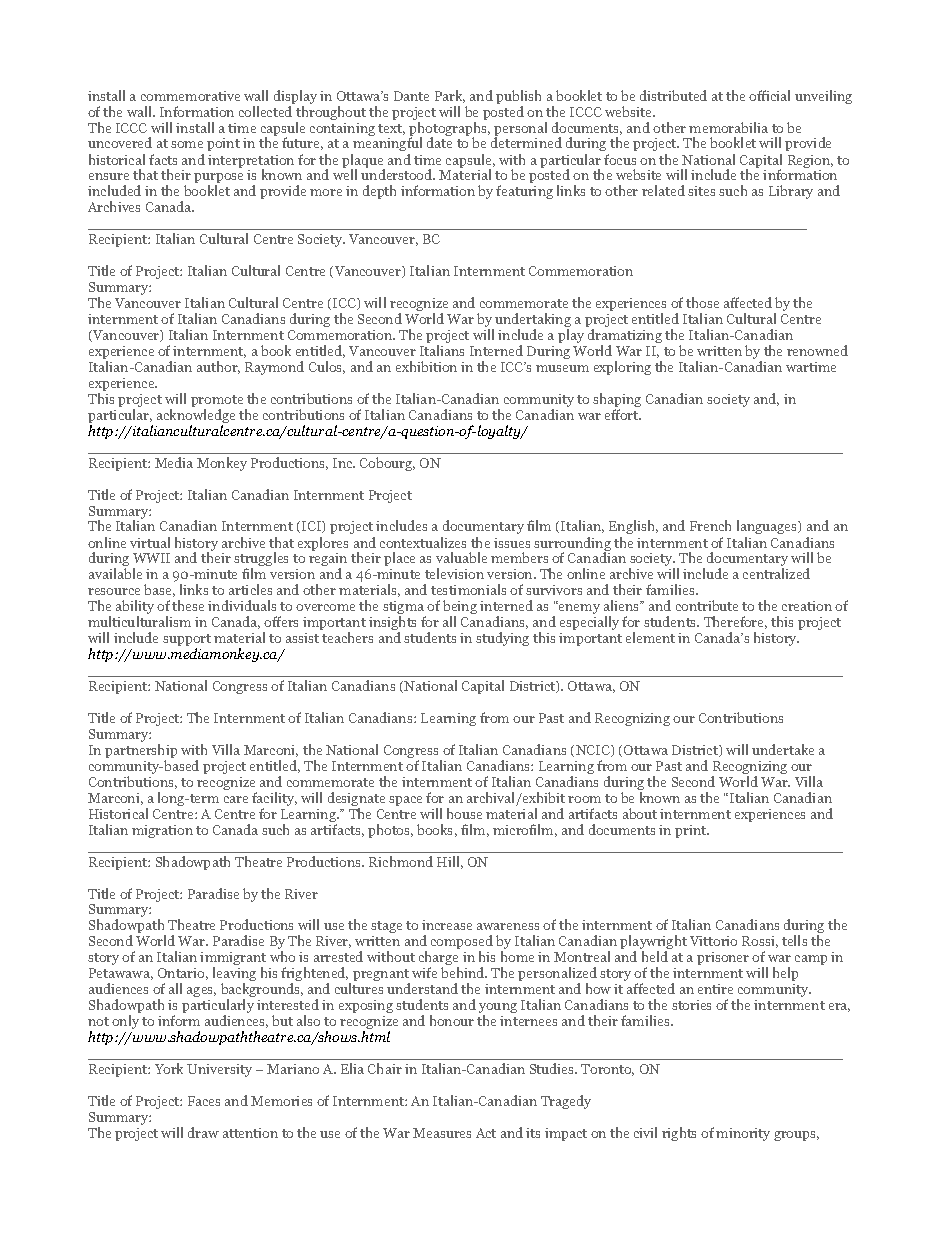 The image size is (952, 1233). What do you see at coordinates (783, 749) in the document?
I see `undertake` at bounding box center [783, 749].
